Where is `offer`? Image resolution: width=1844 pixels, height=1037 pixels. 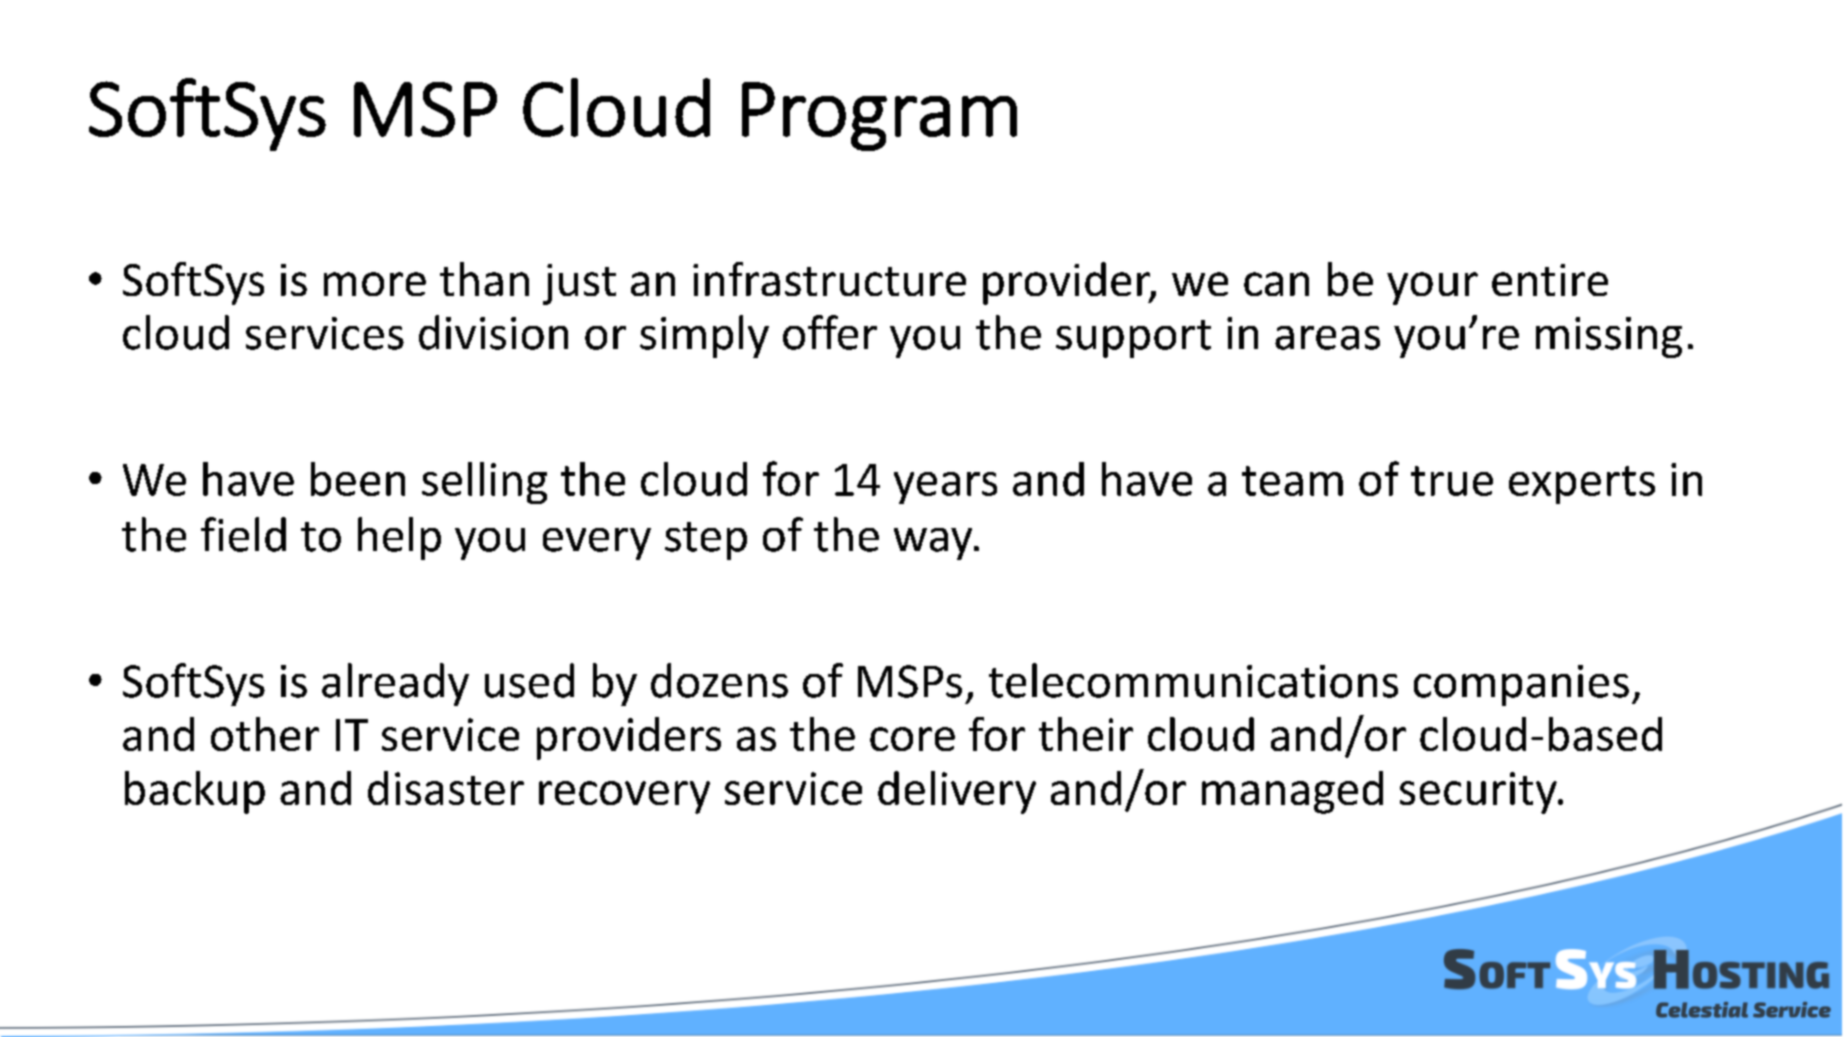 offer is located at coordinates (830, 332).
